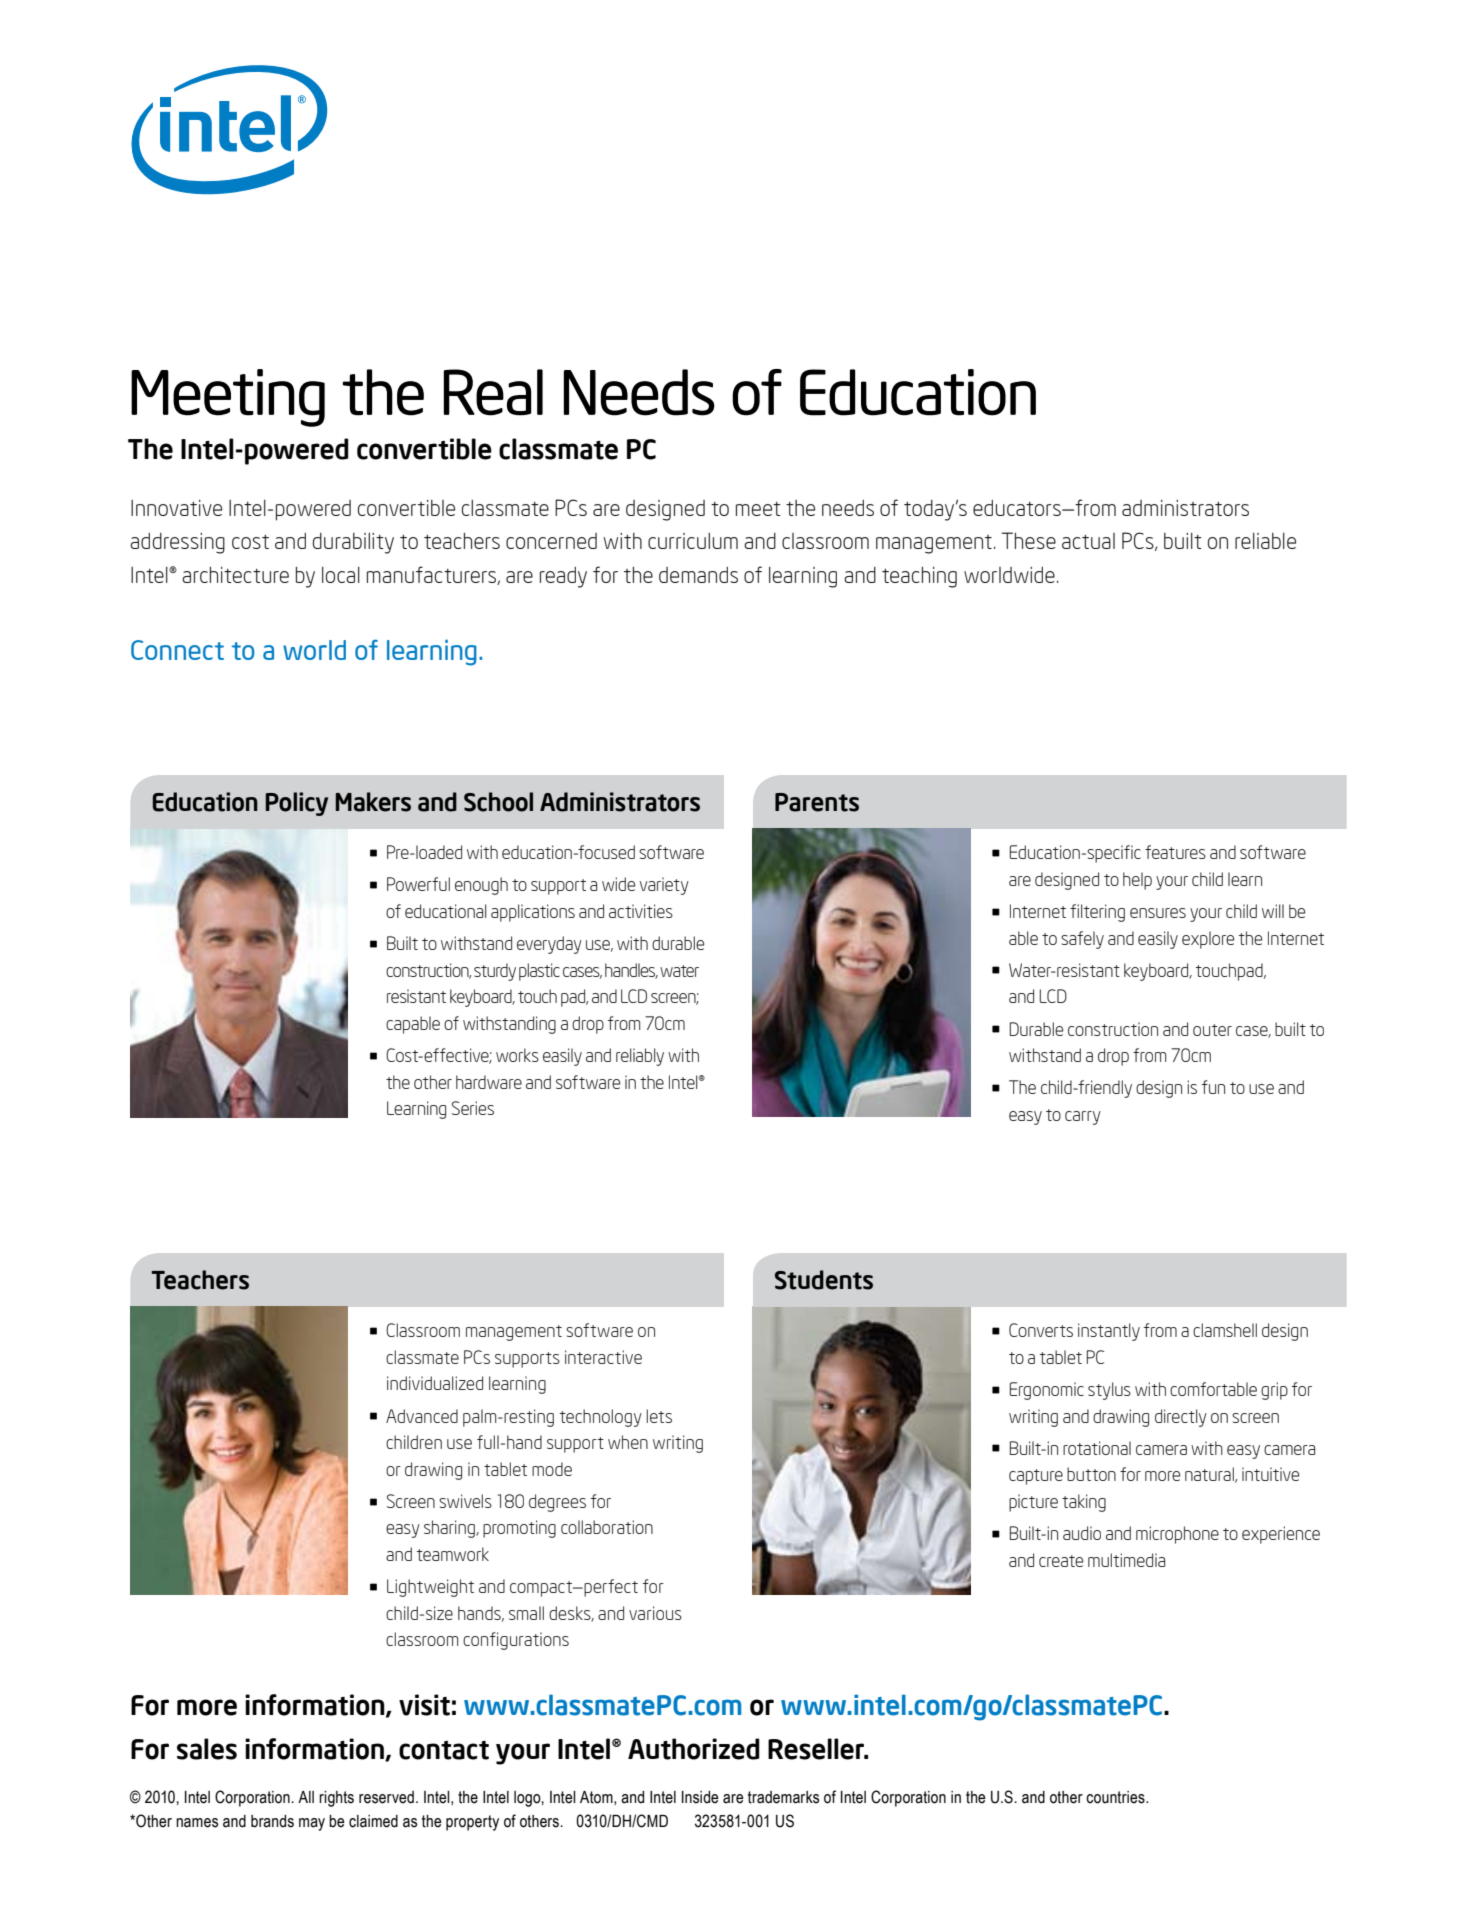 The height and width of the page is (1912, 1477). I want to click on variety, so click(664, 886).
